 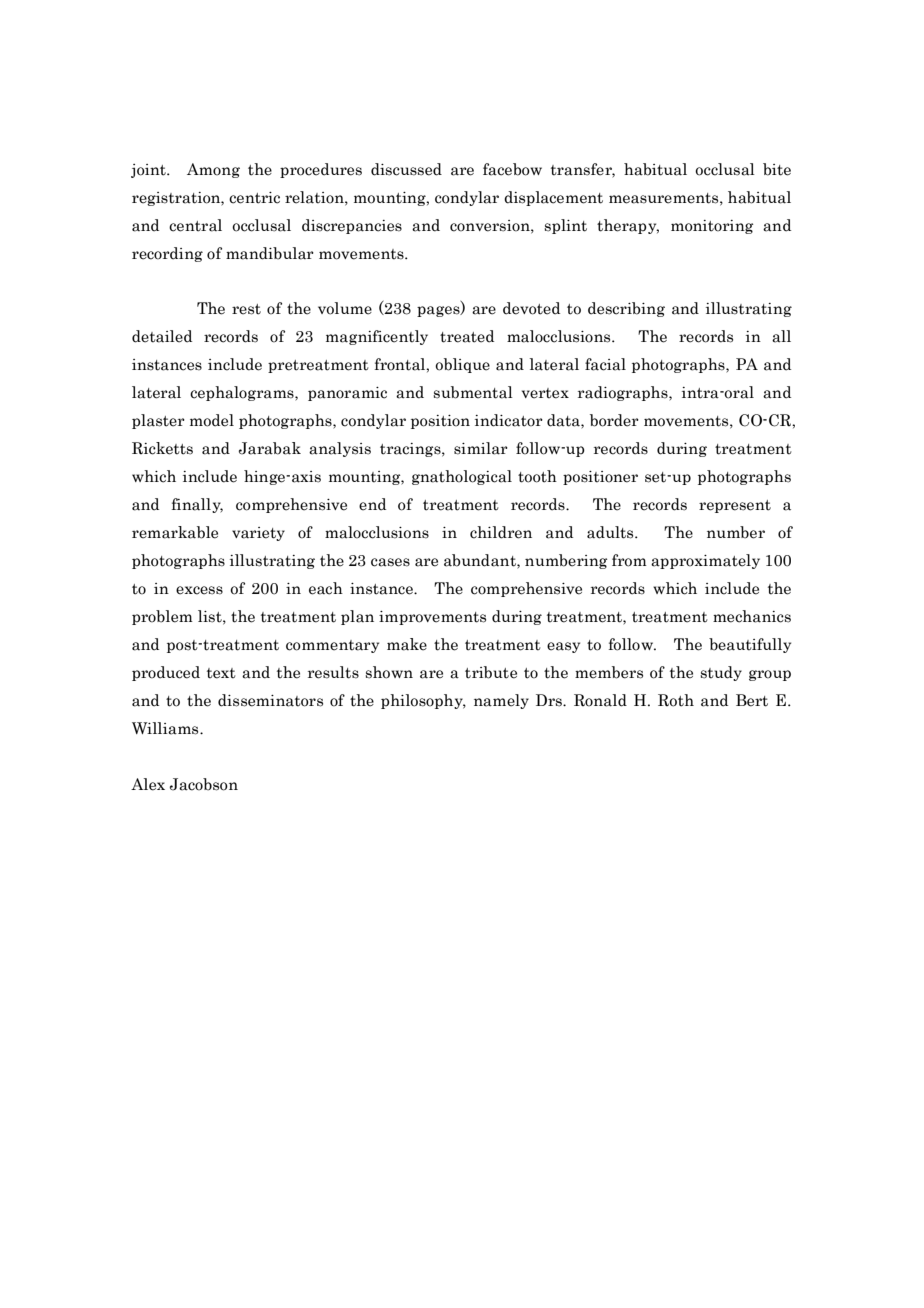 I want to click on finally, so click(x=197, y=505).
